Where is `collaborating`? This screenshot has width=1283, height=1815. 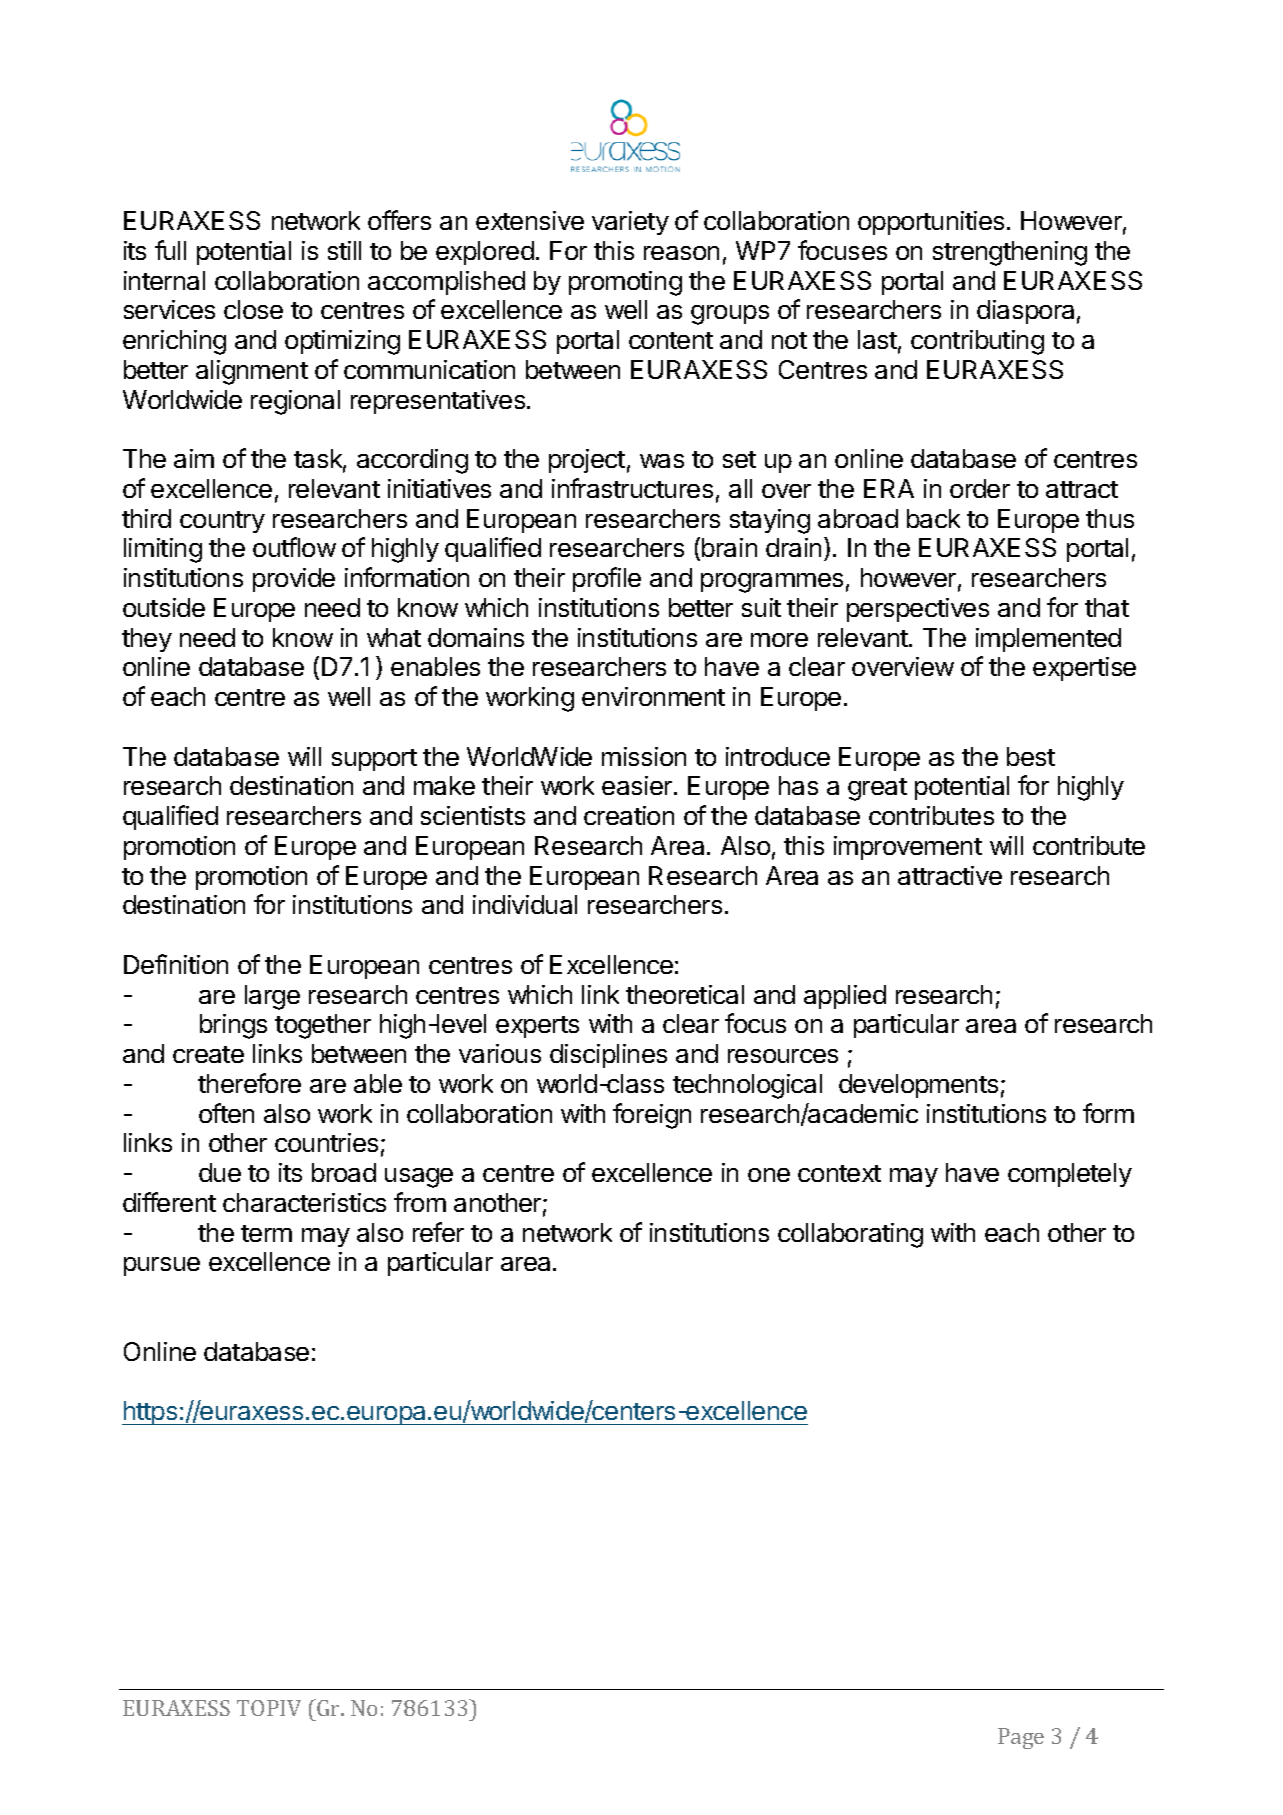
collaborating is located at coordinates (850, 1235).
